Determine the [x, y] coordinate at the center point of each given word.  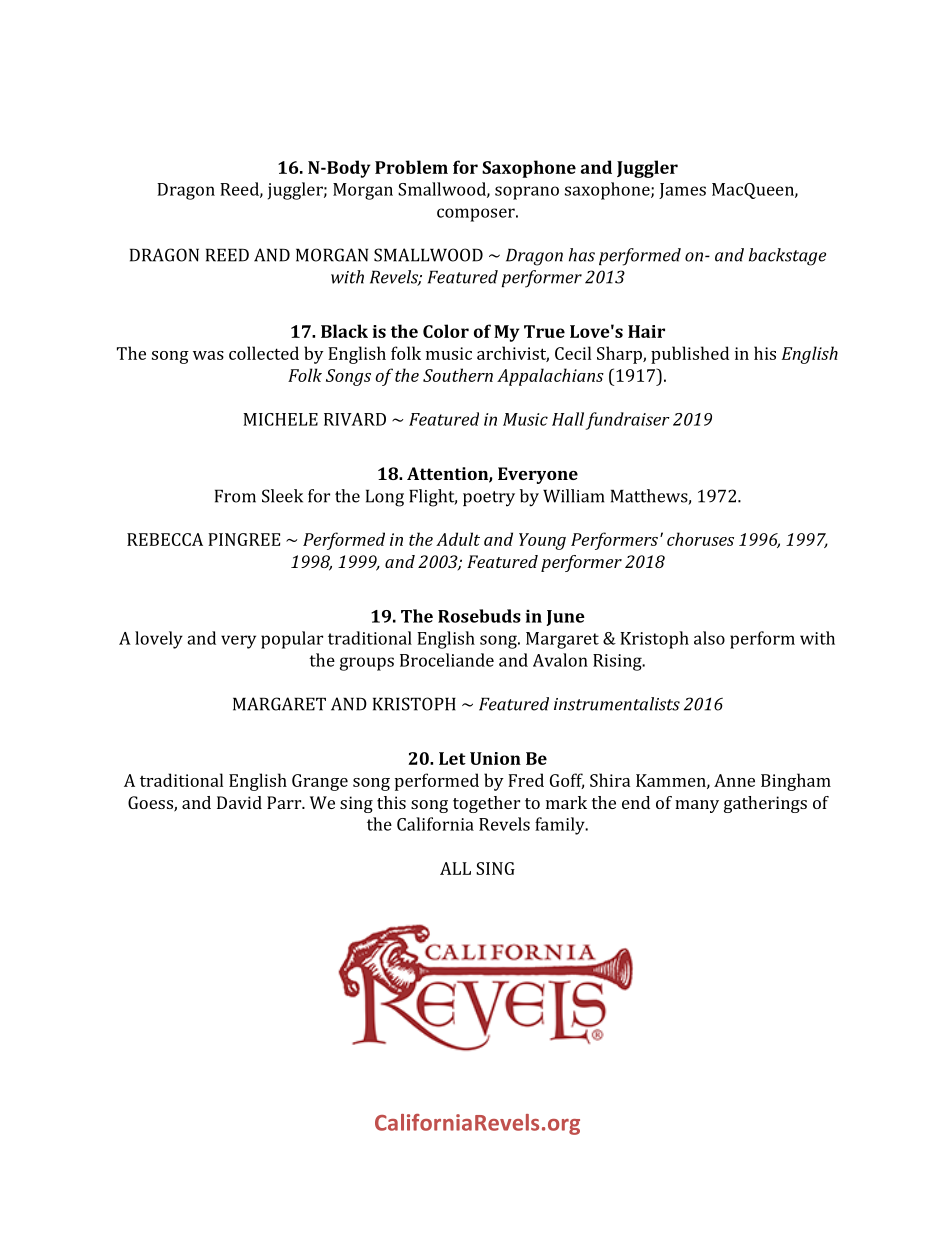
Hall [568, 419]
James [682, 191]
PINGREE [244, 539]
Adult [458, 539]
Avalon [560, 660]
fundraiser [627, 421]
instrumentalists [617, 704]
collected [264, 353]
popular [292, 640]
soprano [527, 193]
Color [446, 331]
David [239, 802]
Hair [646, 331]
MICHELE [280, 419]
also [709, 638]
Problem [411, 167]
